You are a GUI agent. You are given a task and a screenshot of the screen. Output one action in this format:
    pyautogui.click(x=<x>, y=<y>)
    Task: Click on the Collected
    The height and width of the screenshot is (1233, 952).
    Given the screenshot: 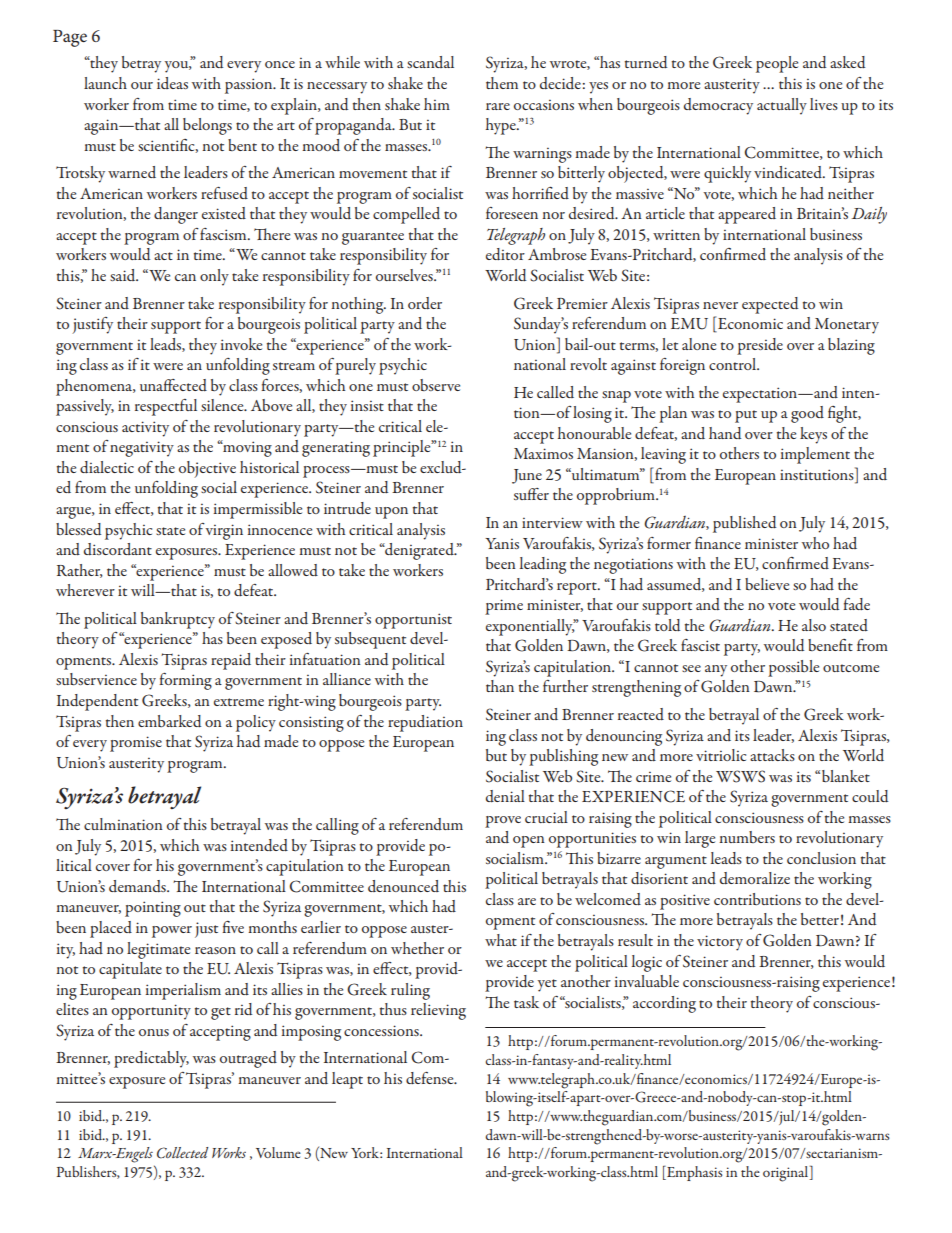 What is the action you would take?
    pyautogui.click(x=182, y=1153)
